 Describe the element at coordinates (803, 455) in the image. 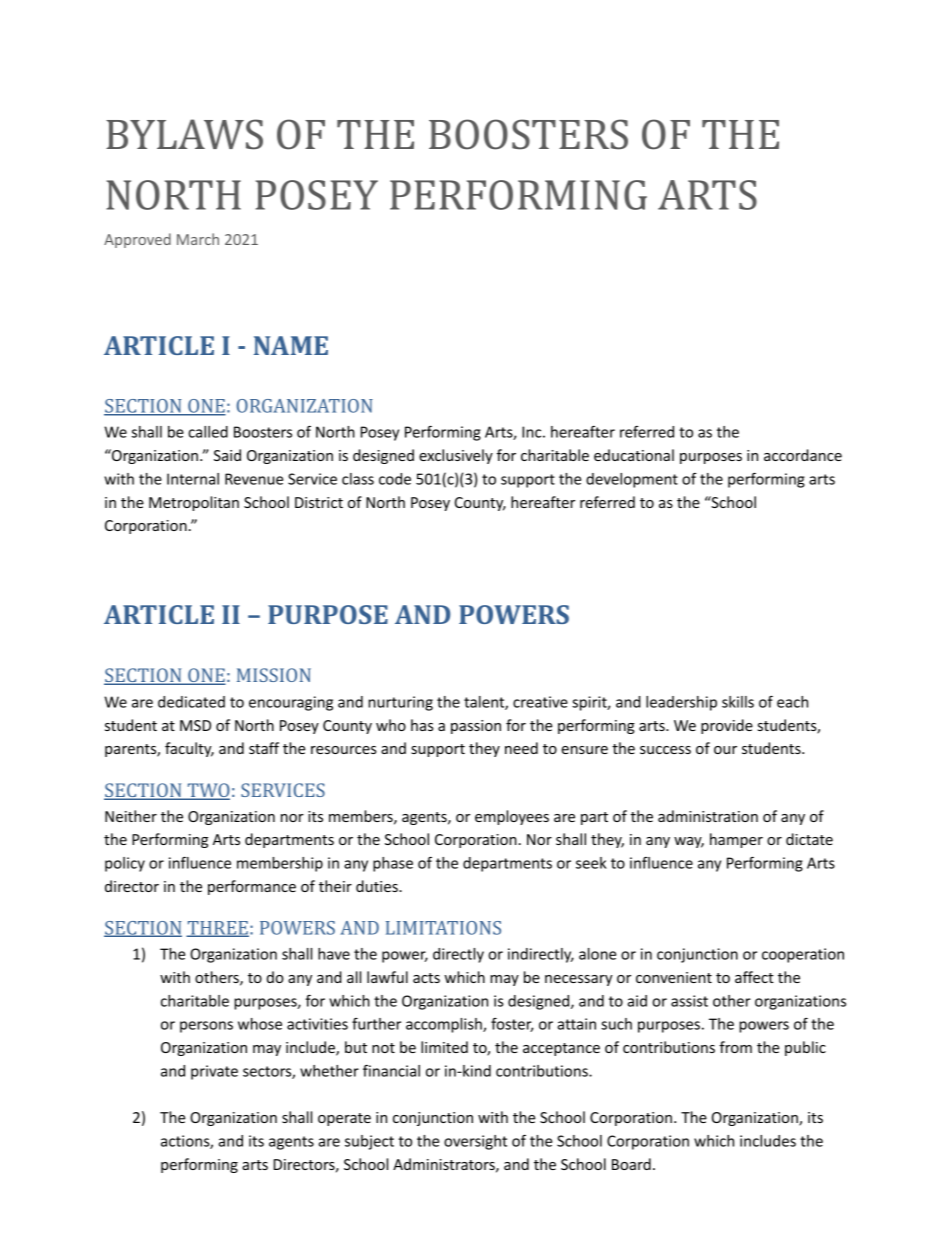

I see `accordance` at that location.
